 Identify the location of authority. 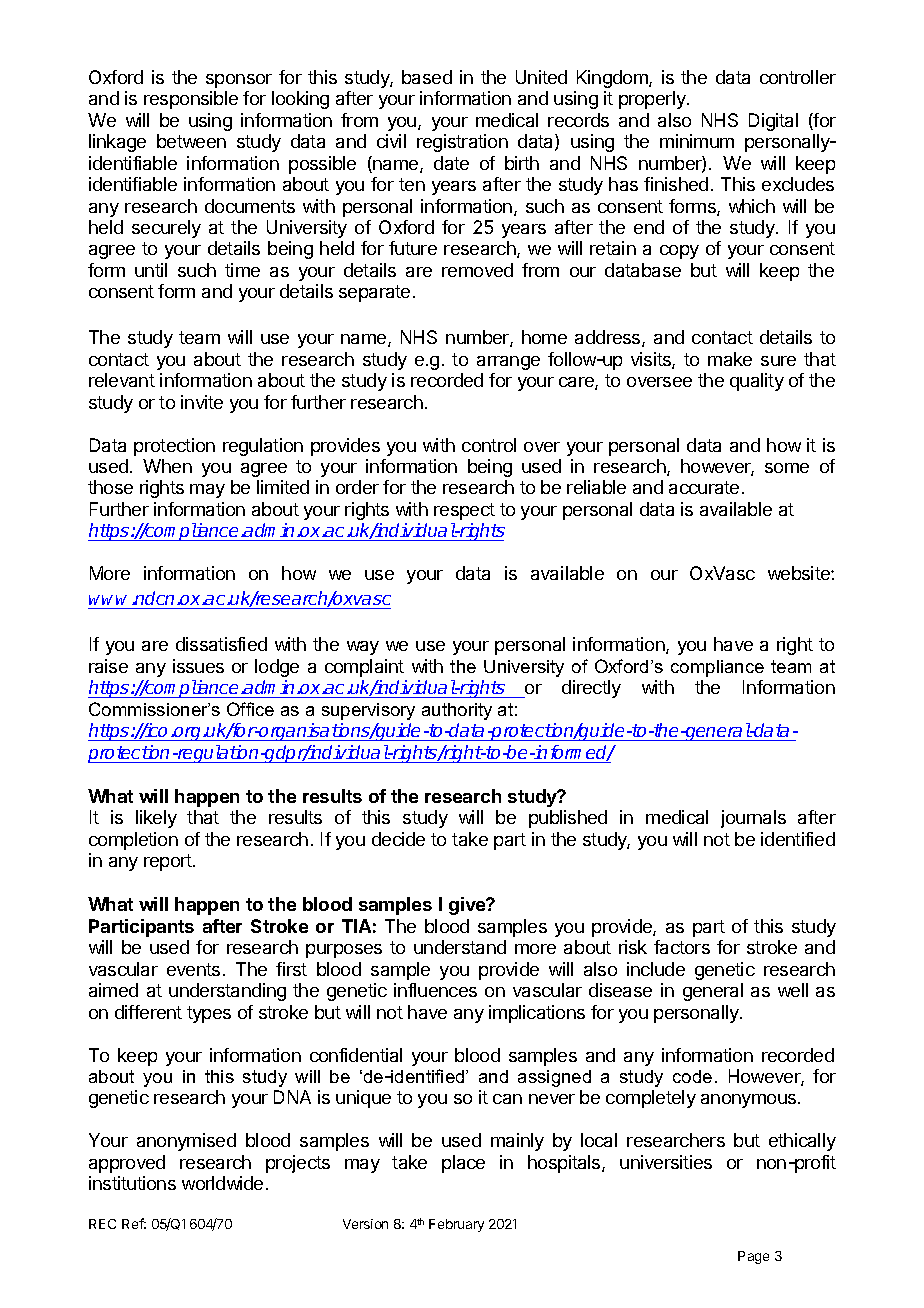
(457, 711).
